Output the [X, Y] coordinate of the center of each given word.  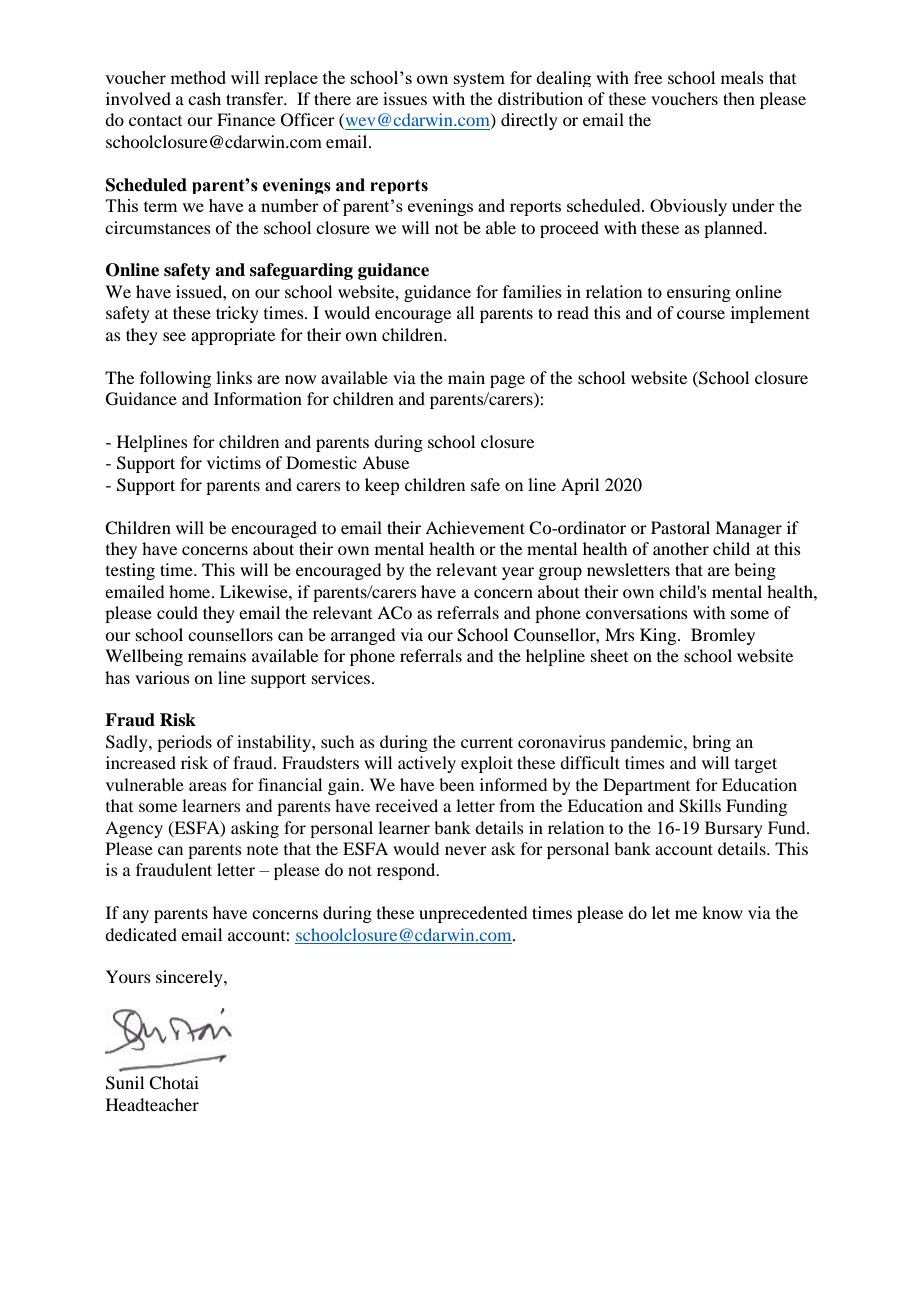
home [191, 591]
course [701, 314]
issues [405, 98]
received [406, 805]
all [465, 312]
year [518, 573]
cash [204, 98]
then [739, 98]
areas [208, 786]
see [174, 336]
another [681, 548]
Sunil [125, 1083]
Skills [700, 806]
